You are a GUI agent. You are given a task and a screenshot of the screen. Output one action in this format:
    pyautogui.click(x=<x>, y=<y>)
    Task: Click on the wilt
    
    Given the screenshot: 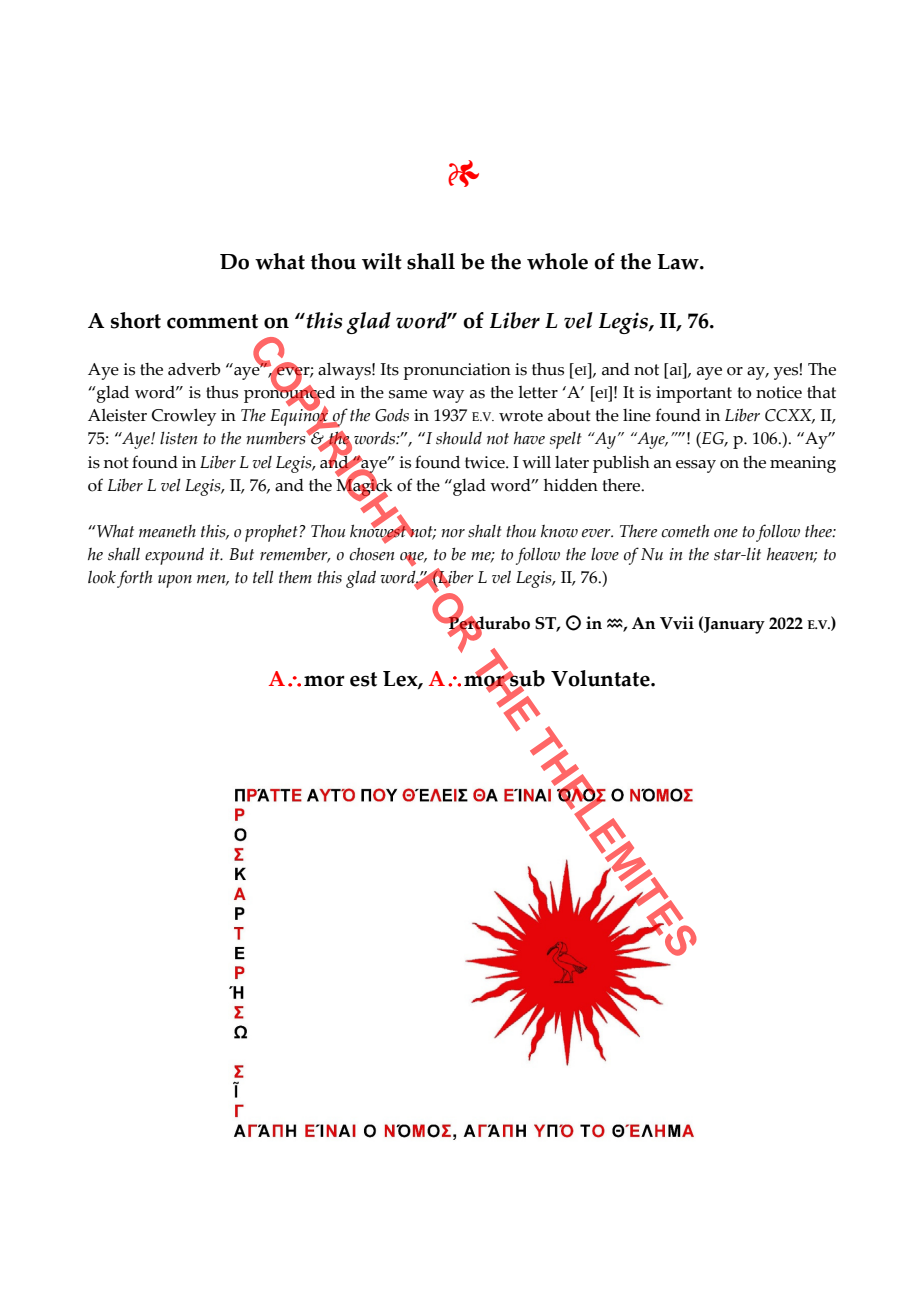 What is the action you would take?
    pyautogui.click(x=382, y=261)
